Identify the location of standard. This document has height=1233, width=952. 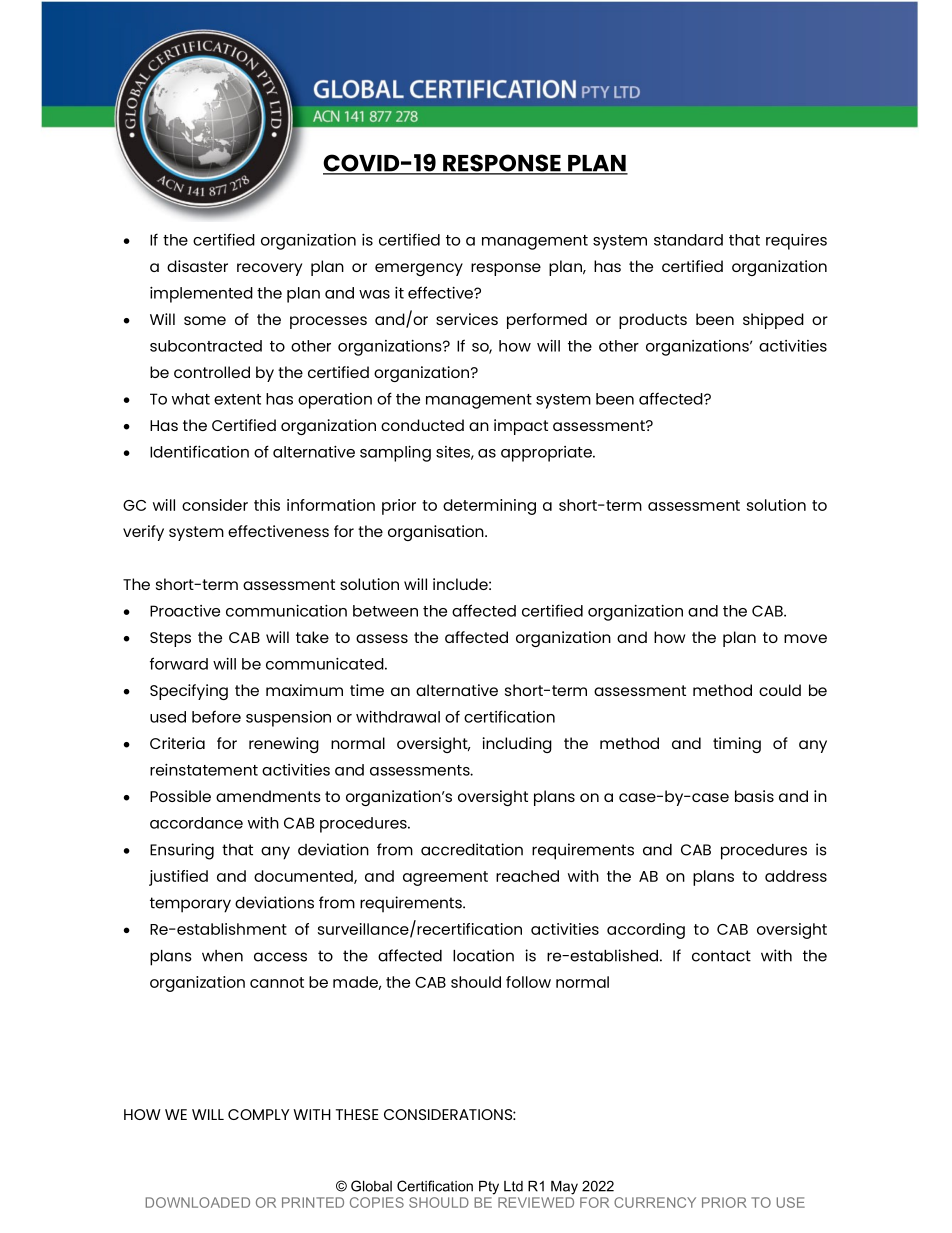
(688, 240).
